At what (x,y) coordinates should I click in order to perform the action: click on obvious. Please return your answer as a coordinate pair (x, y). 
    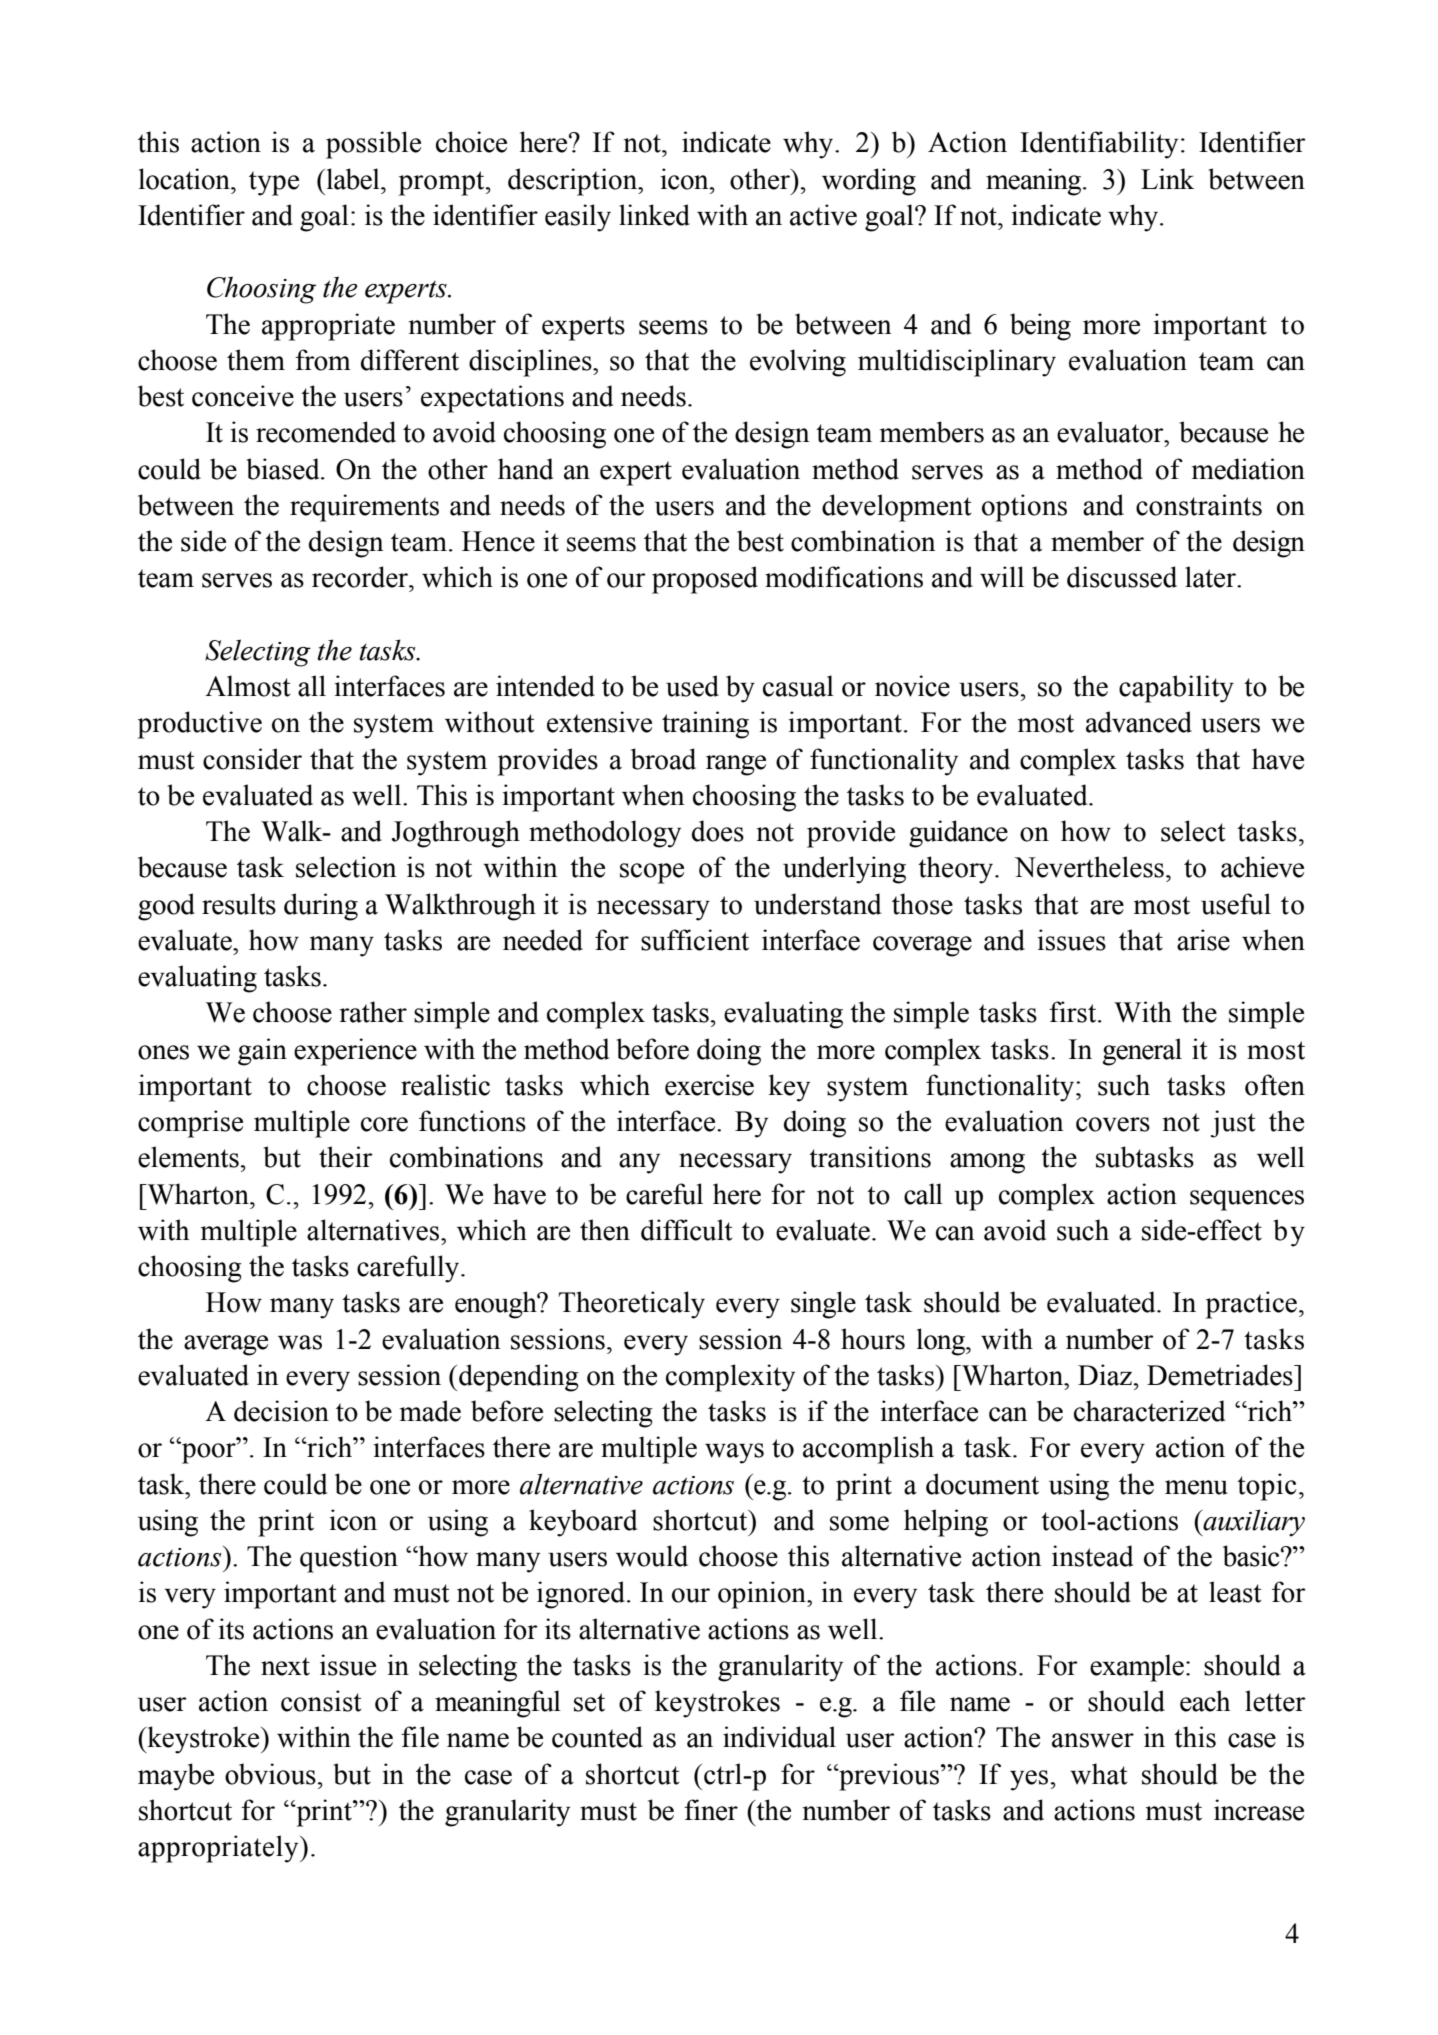
    Looking at the image, I should click on (270, 1774).
